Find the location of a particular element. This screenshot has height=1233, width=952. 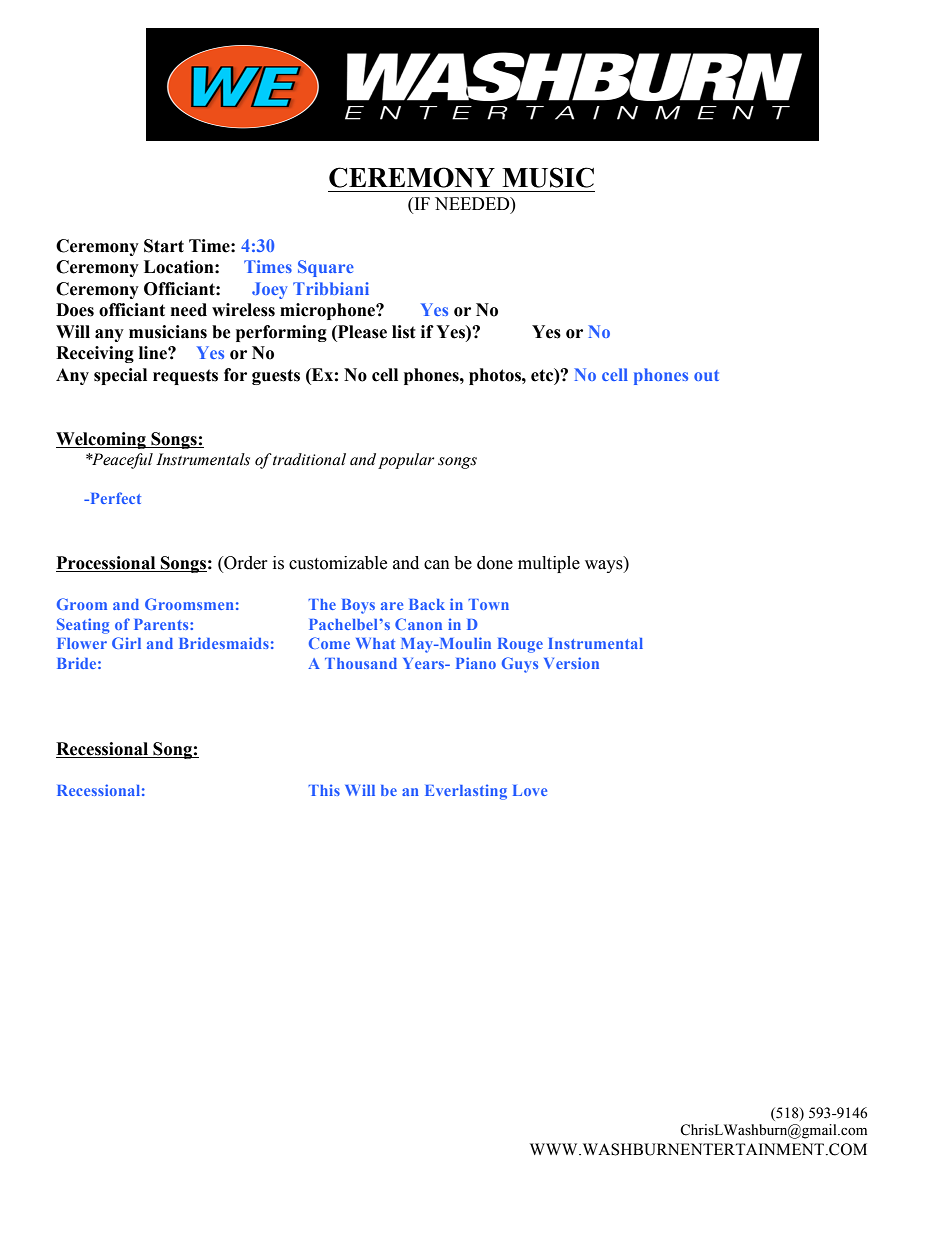

Girl is located at coordinates (126, 643).
